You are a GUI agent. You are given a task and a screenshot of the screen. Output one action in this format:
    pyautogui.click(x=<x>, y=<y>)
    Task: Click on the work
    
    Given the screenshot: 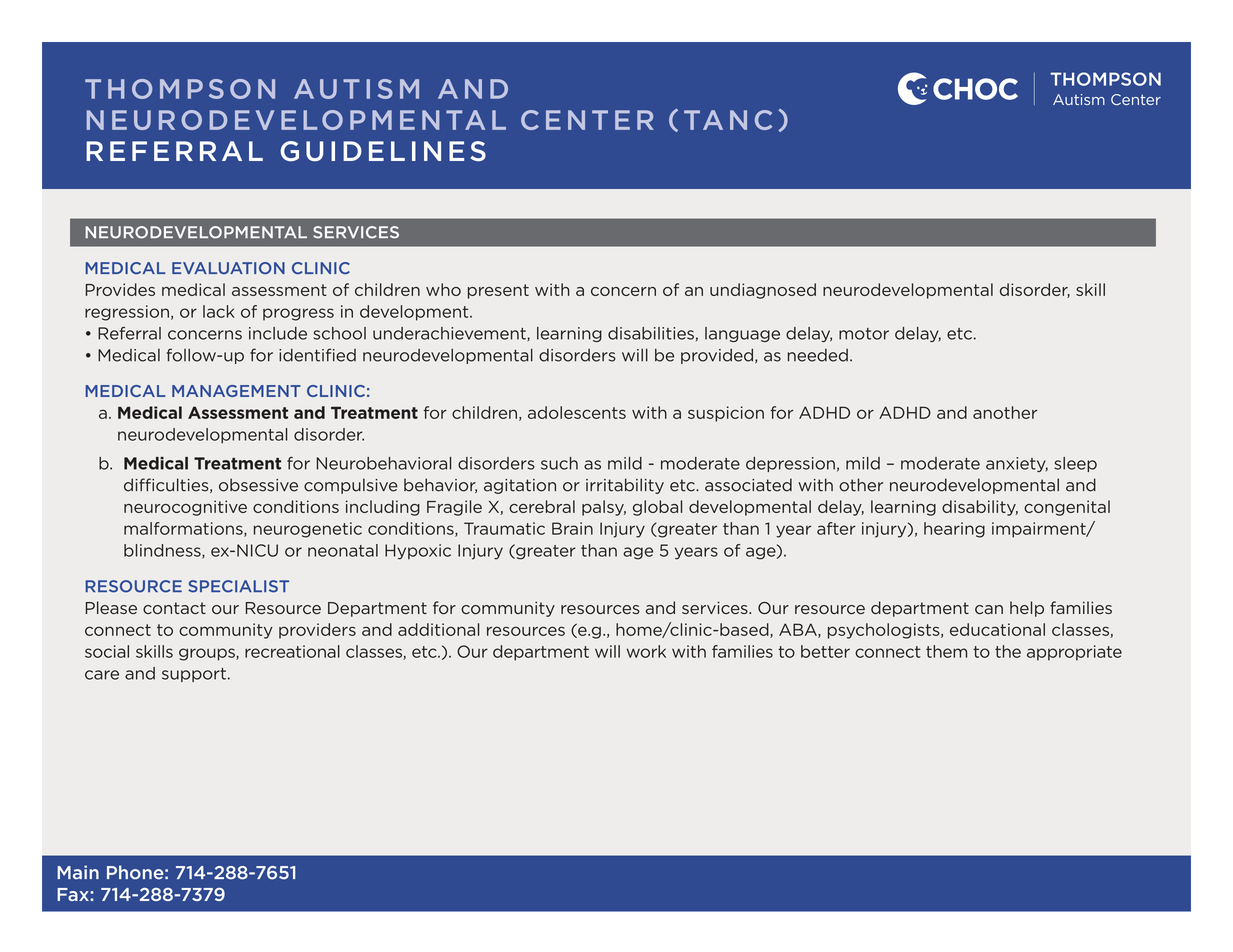 What is the action you would take?
    pyautogui.click(x=646, y=651)
